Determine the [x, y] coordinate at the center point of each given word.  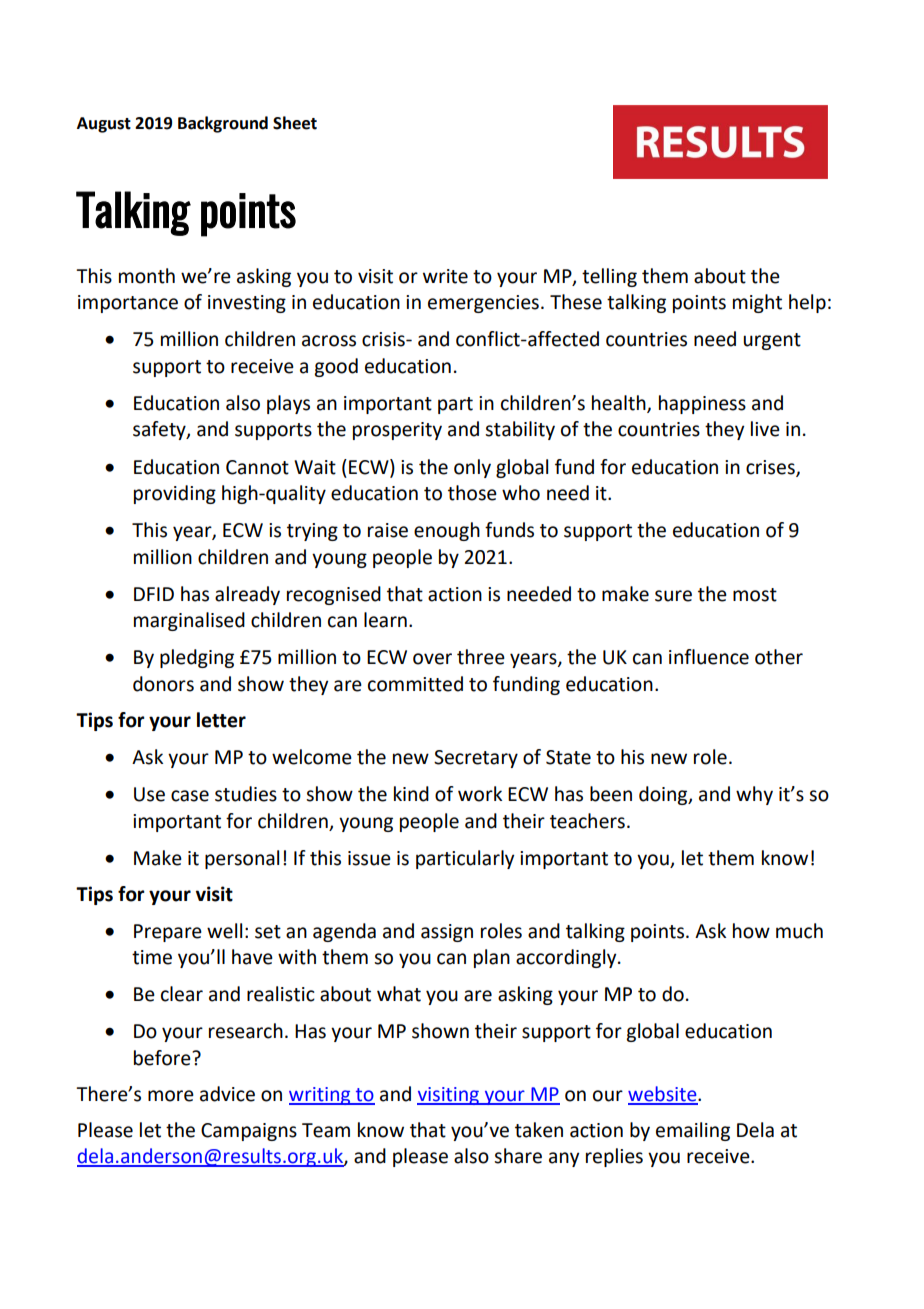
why [754, 795]
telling [609, 277]
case [190, 796]
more [171, 1096]
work [480, 794]
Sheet [295, 123]
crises [771, 468]
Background [223, 124]
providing [175, 494]
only [472, 468]
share [518, 1156]
